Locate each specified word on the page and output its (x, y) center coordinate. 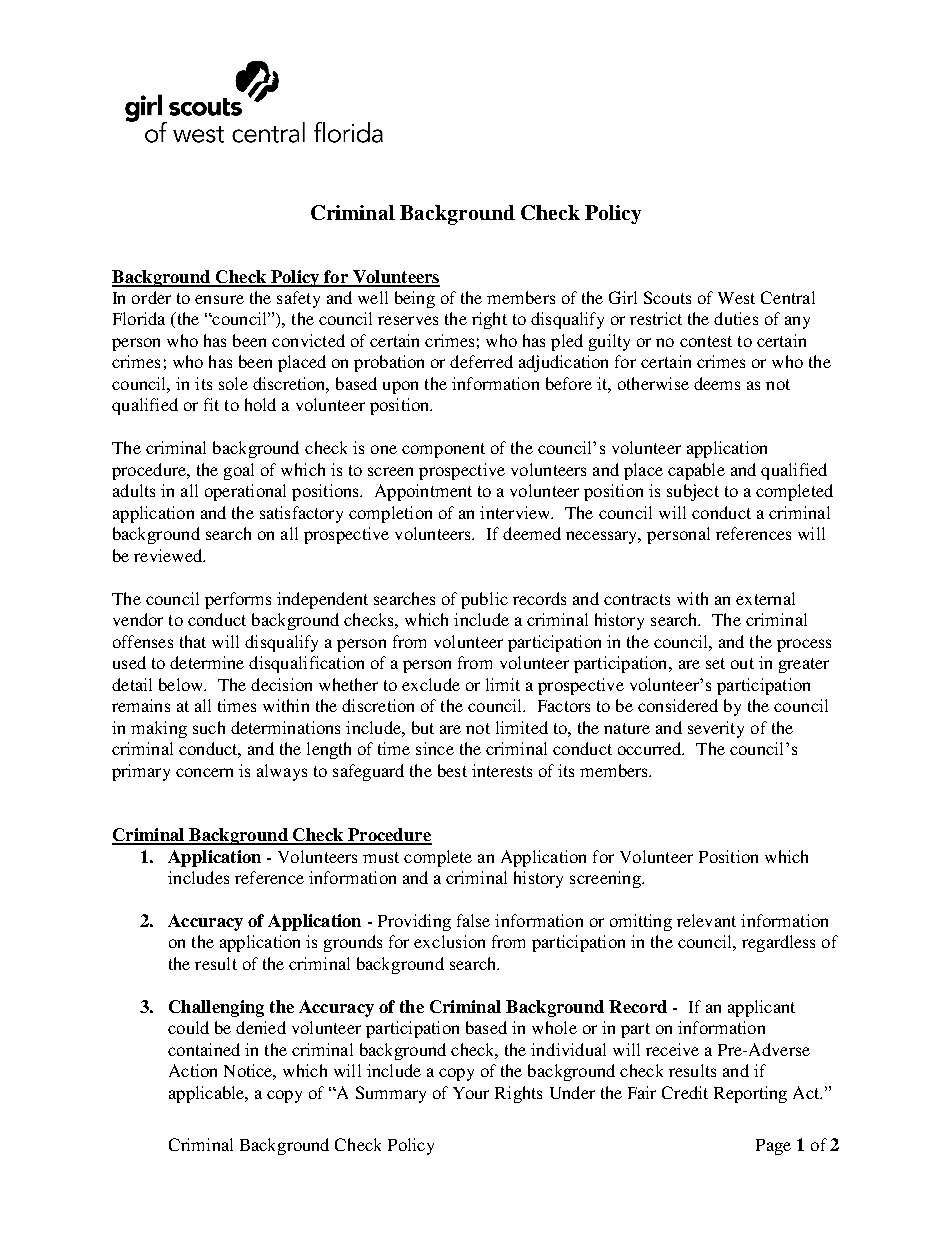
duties (736, 318)
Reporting (750, 1094)
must (381, 857)
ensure (219, 299)
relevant (706, 920)
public (484, 600)
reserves (408, 320)
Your (471, 1093)
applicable (208, 1094)
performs (238, 600)
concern (204, 772)
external (765, 598)
